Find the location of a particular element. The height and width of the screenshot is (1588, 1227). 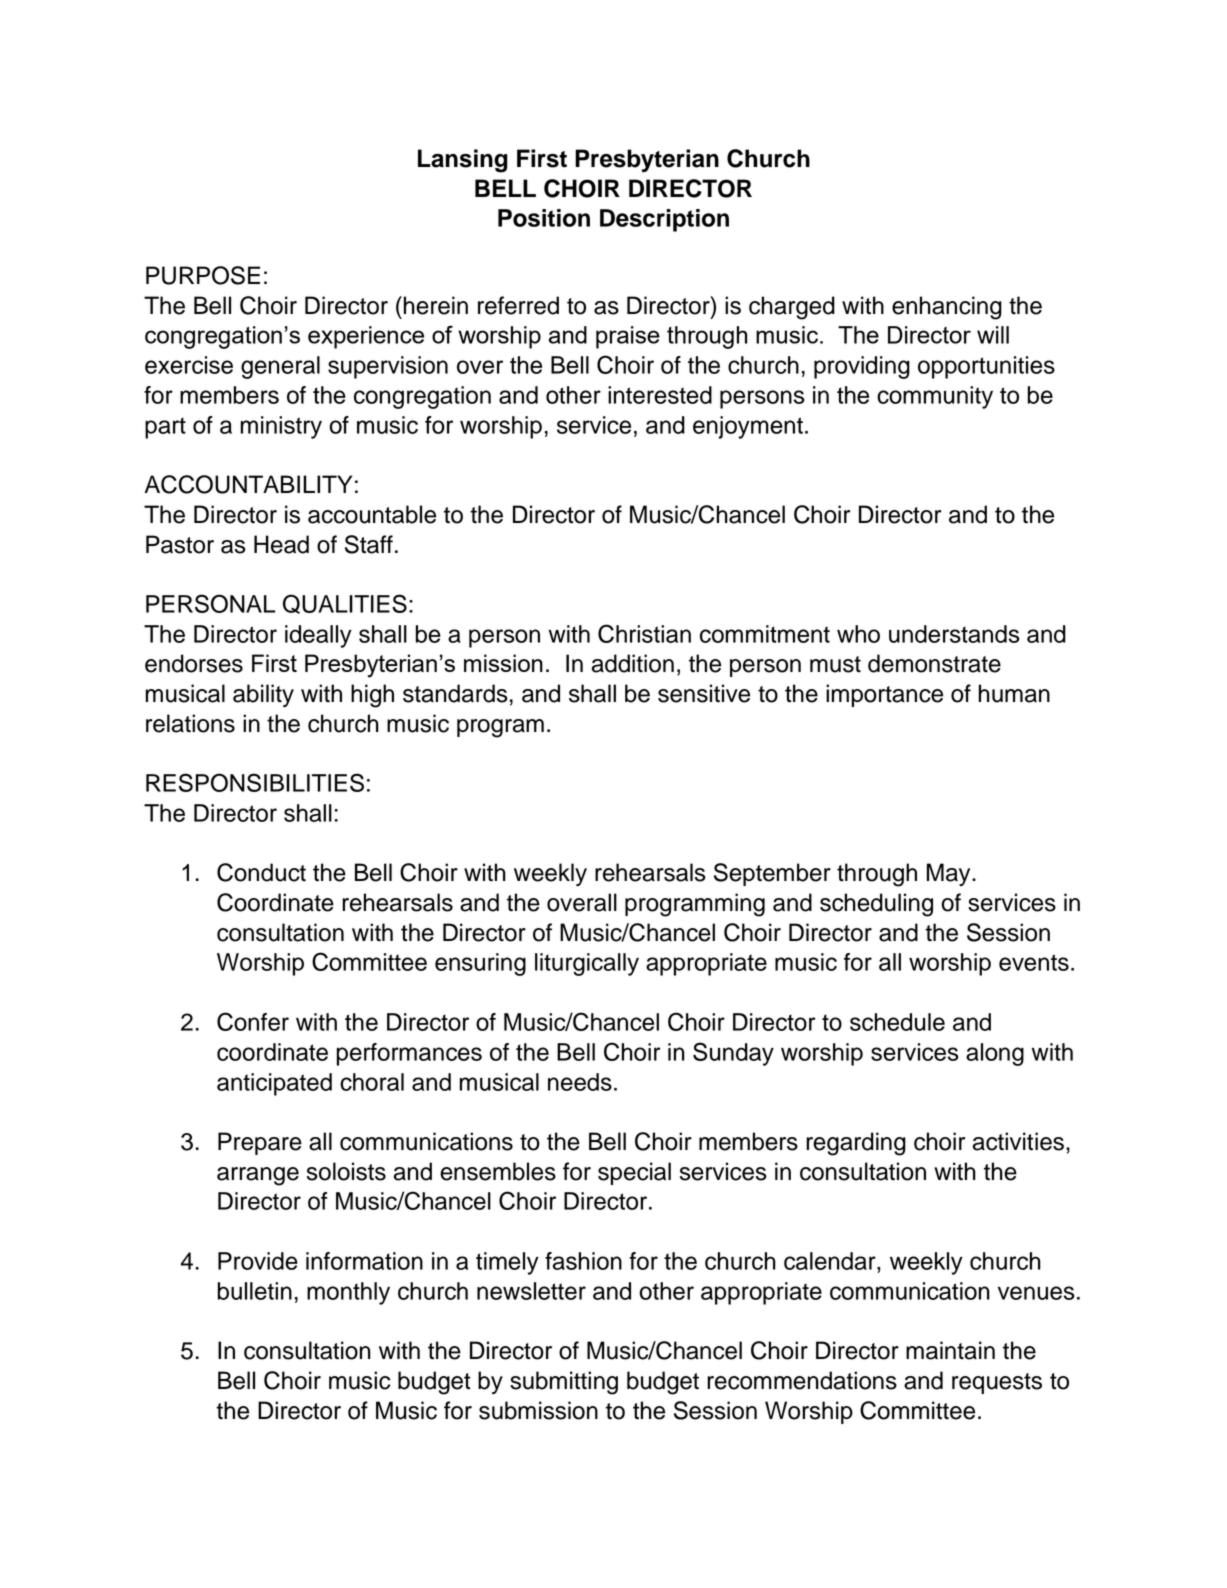

bulletin is located at coordinates (255, 1291).
